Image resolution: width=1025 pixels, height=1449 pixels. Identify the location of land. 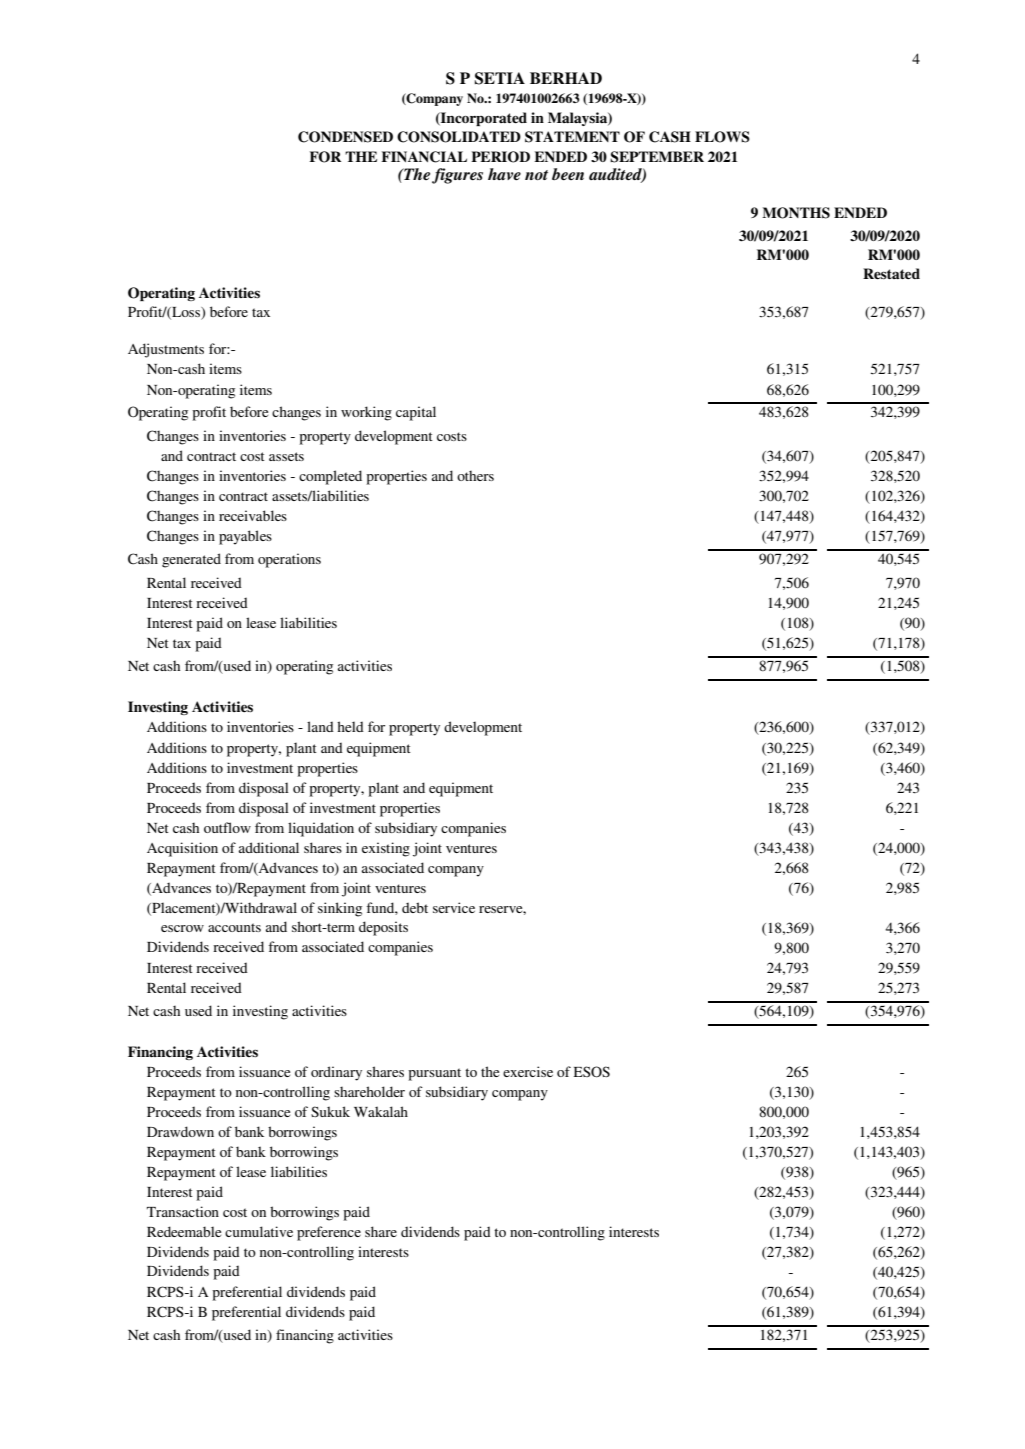
(320, 726).
